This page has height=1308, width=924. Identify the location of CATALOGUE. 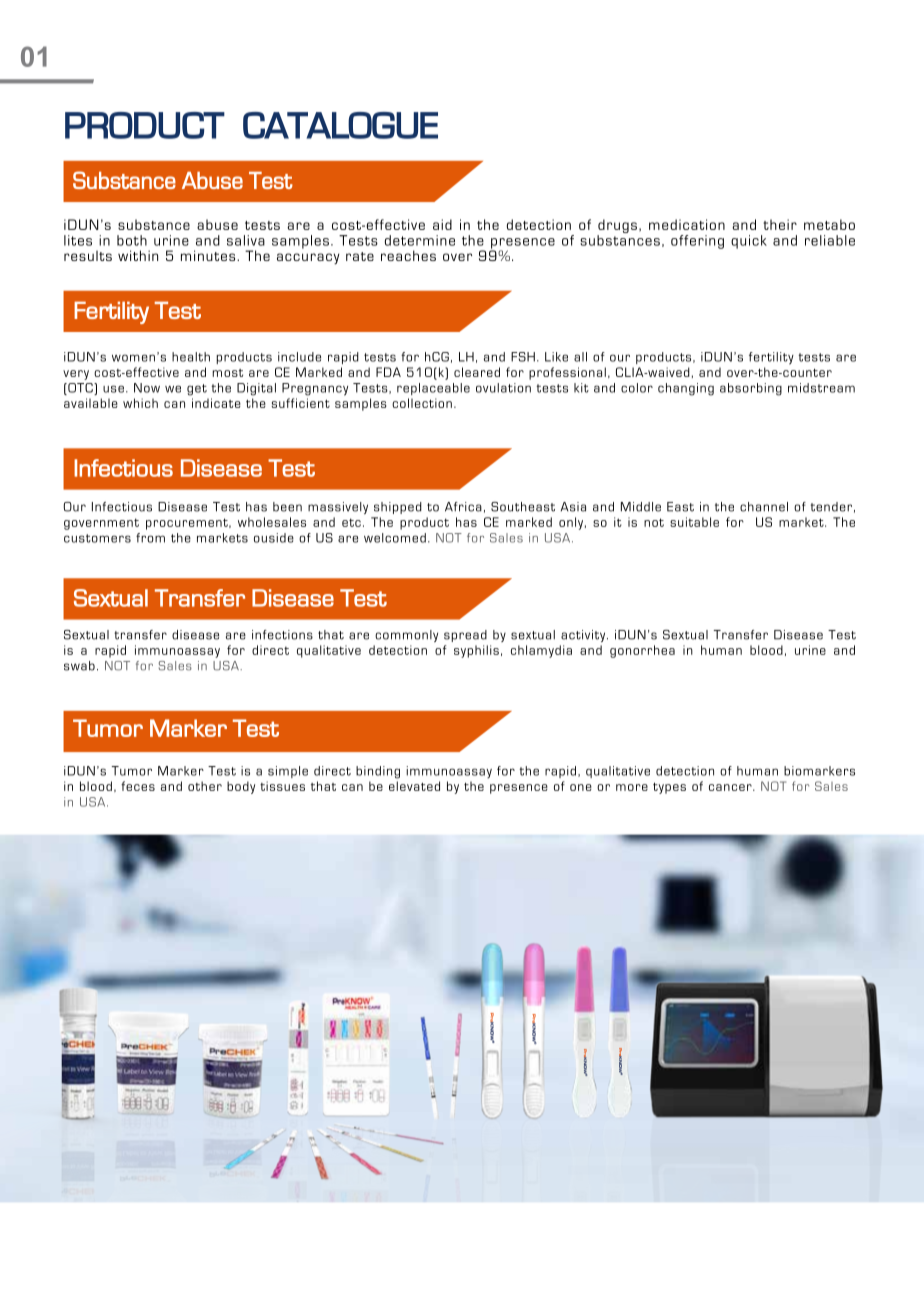
(340, 125).
